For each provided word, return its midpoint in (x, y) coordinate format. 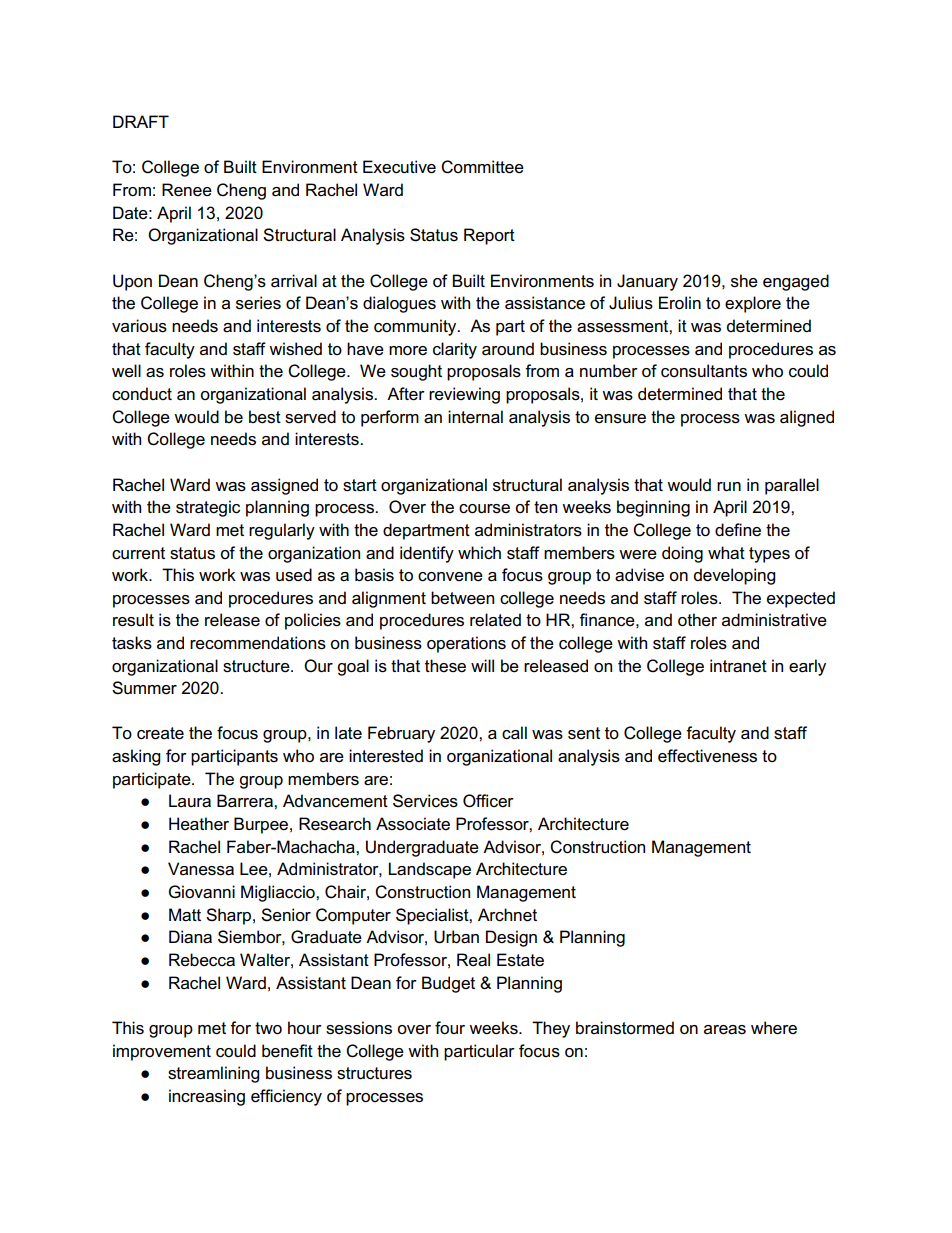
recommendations (258, 643)
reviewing (464, 395)
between (462, 598)
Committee (482, 167)
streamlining (213, 1074)
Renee (187, 190)
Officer (488, 801)
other (697, 620)
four (450, 1028)
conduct (142, 394)
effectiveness (707, 756)
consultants (704, 371)
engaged (796, 282)
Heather (199, 824)
